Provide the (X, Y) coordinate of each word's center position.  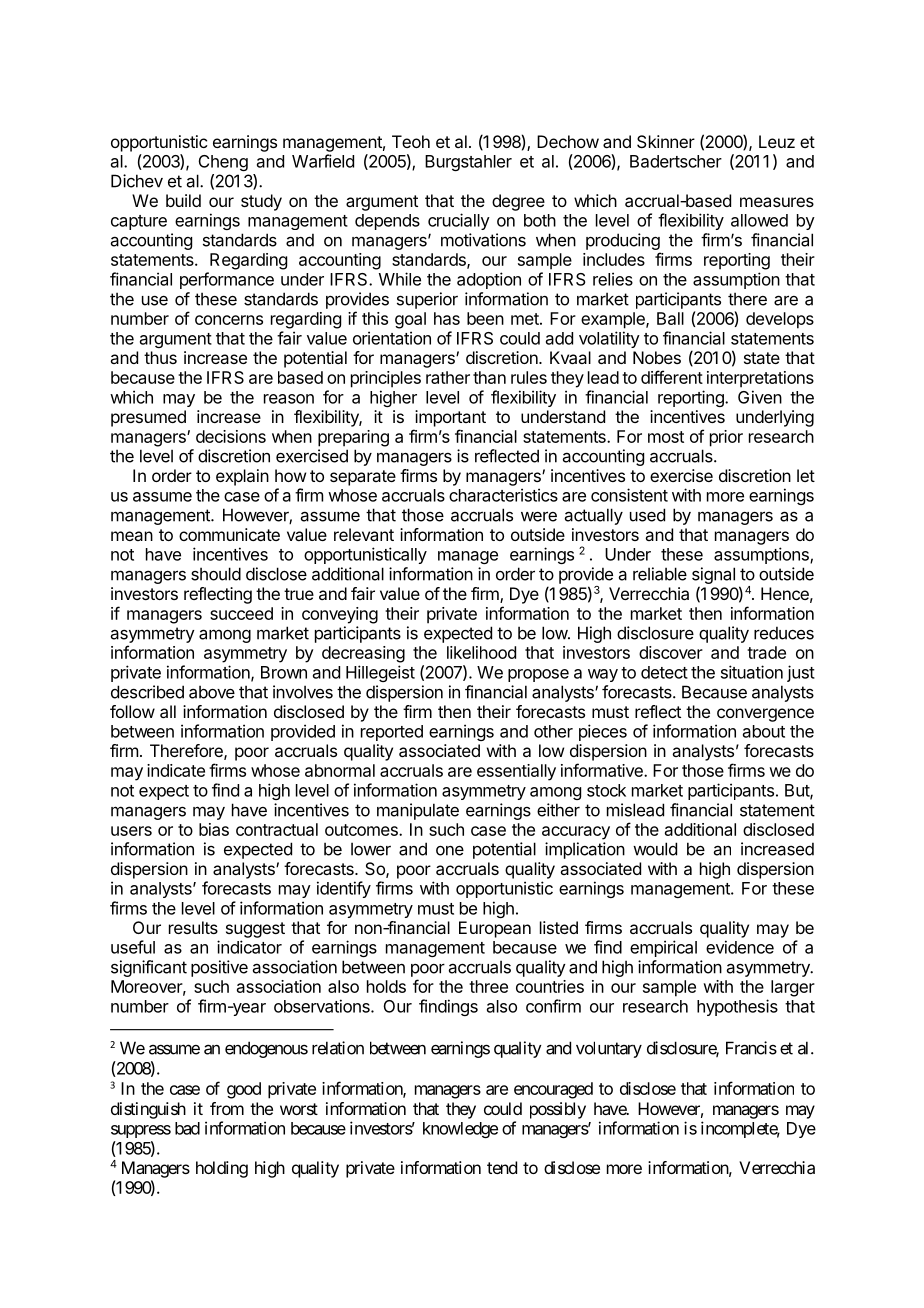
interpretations (760, 379)
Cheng (223, 163)
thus (160, 357)
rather (448, 377)
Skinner (666, 141)
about (764, 731)
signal (713, 577)
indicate (176, 770)
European (495, 929)
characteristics (503, 495)
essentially (516, 772)
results (193, 927)
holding (222, 1169)
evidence (740, 947)
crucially (459, 221)
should (216, 574)
